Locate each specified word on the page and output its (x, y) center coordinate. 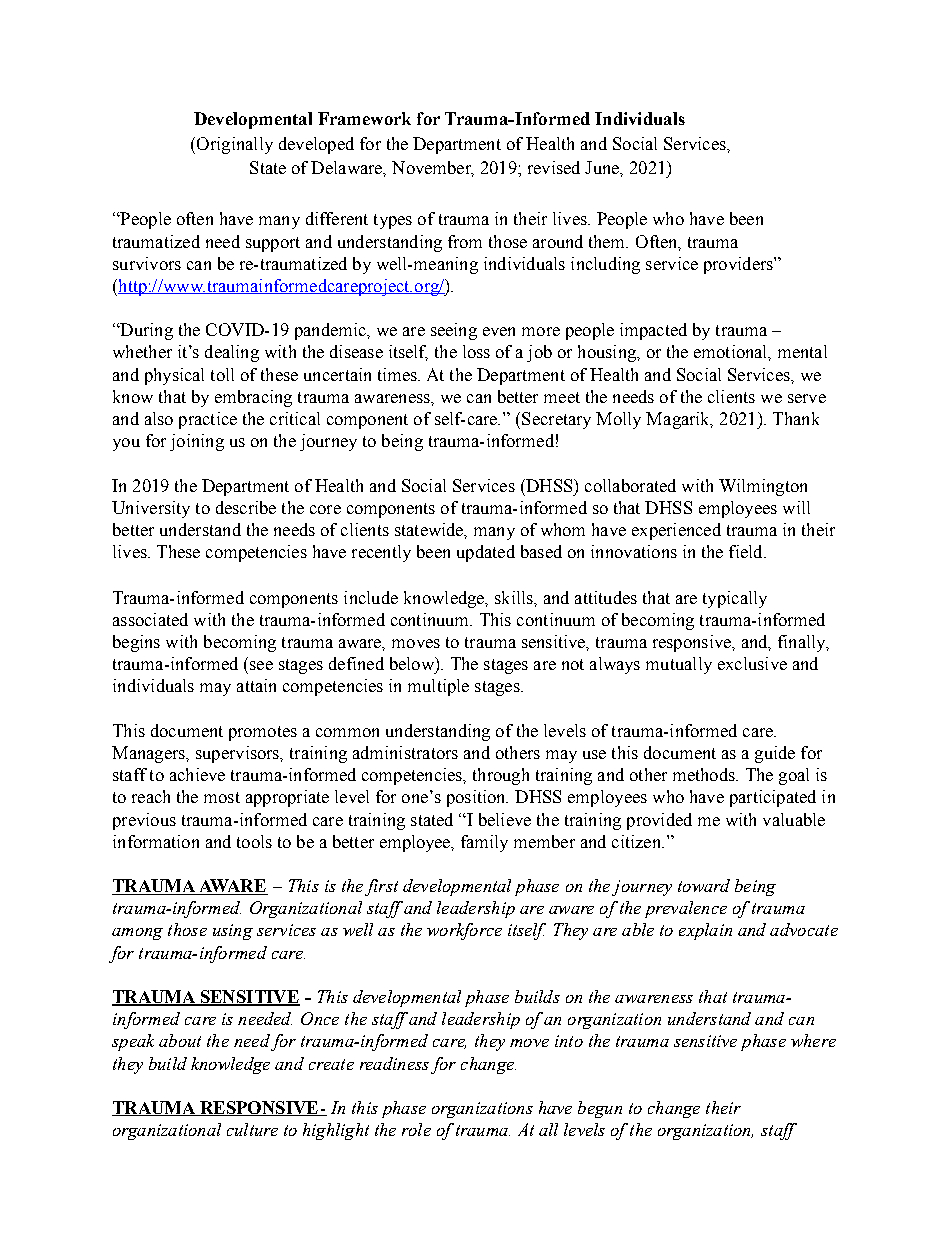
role (416, 1129)
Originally (235, 145)
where (813, 1040)
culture (252, 1129)
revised (554, 167)
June (603, 167)
